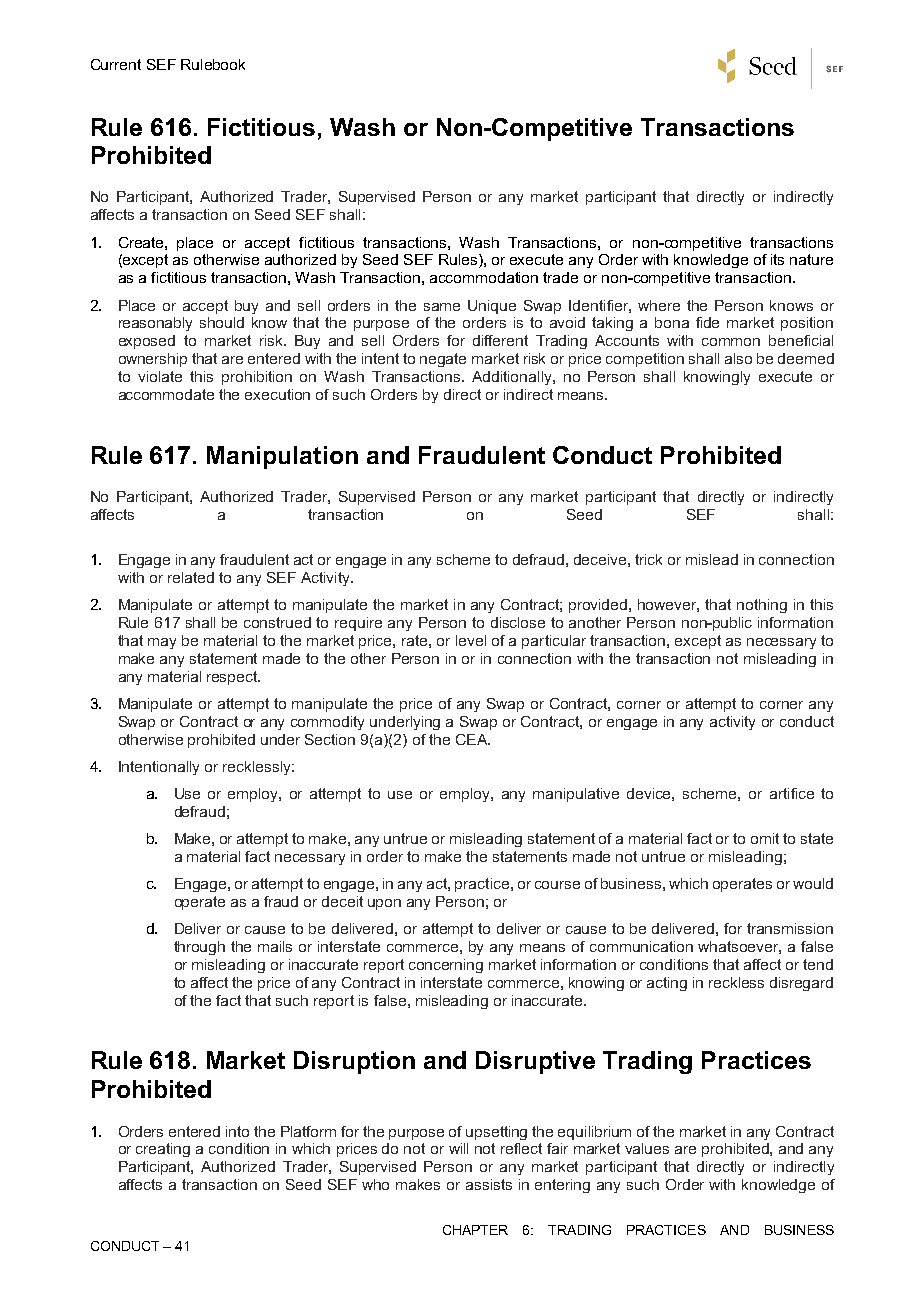  Describe the element at coordinates (489, 1184) in the image. I see `assists` at that location.
